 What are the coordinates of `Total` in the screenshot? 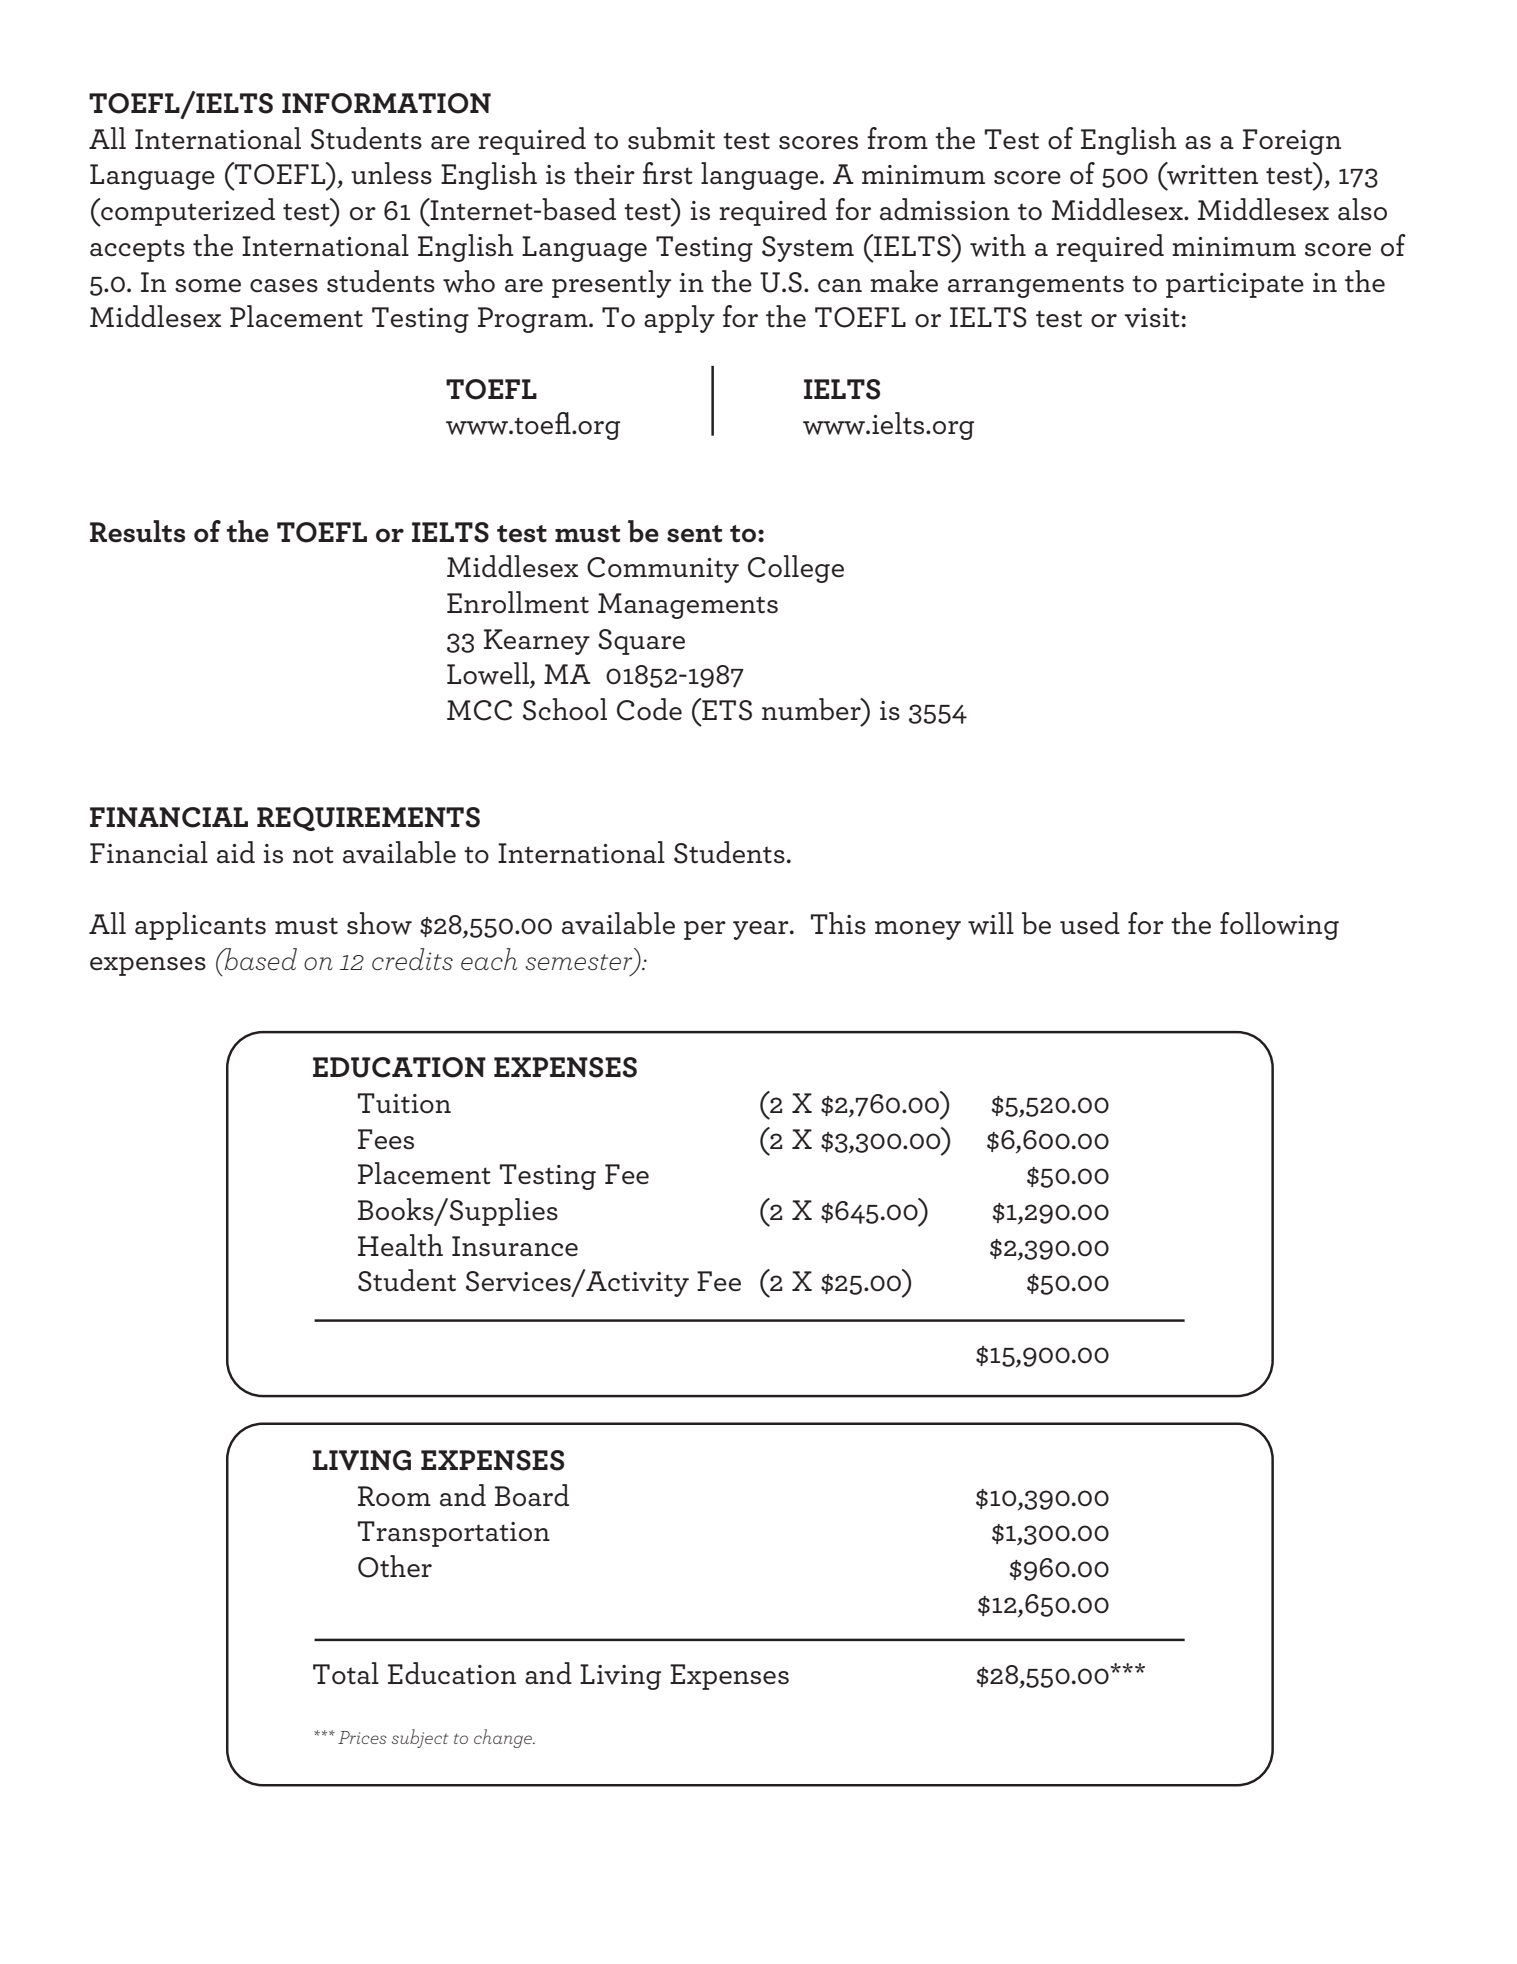 It's located at (346, 1673).
